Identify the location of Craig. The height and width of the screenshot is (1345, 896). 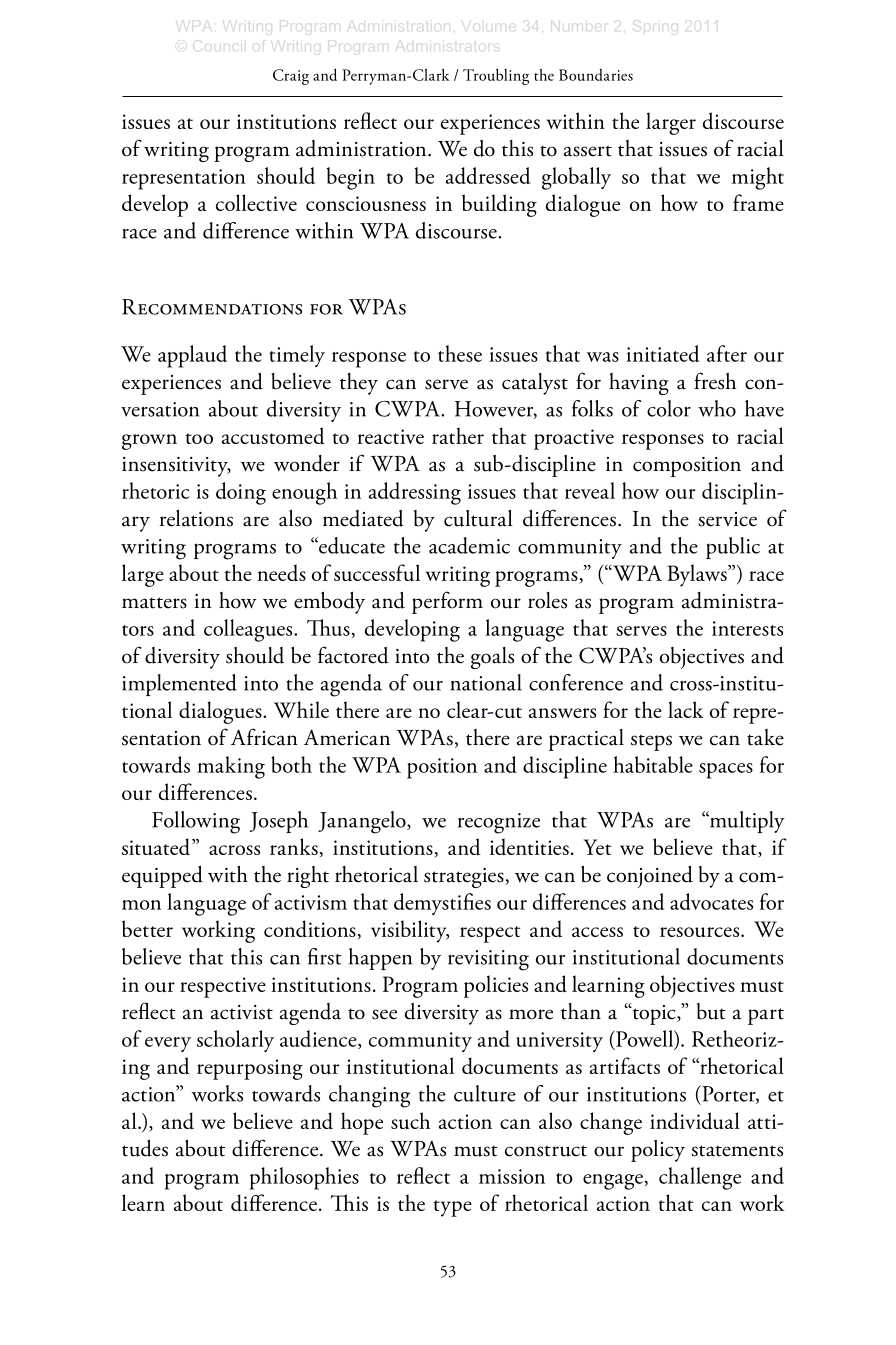
(291, 77).
